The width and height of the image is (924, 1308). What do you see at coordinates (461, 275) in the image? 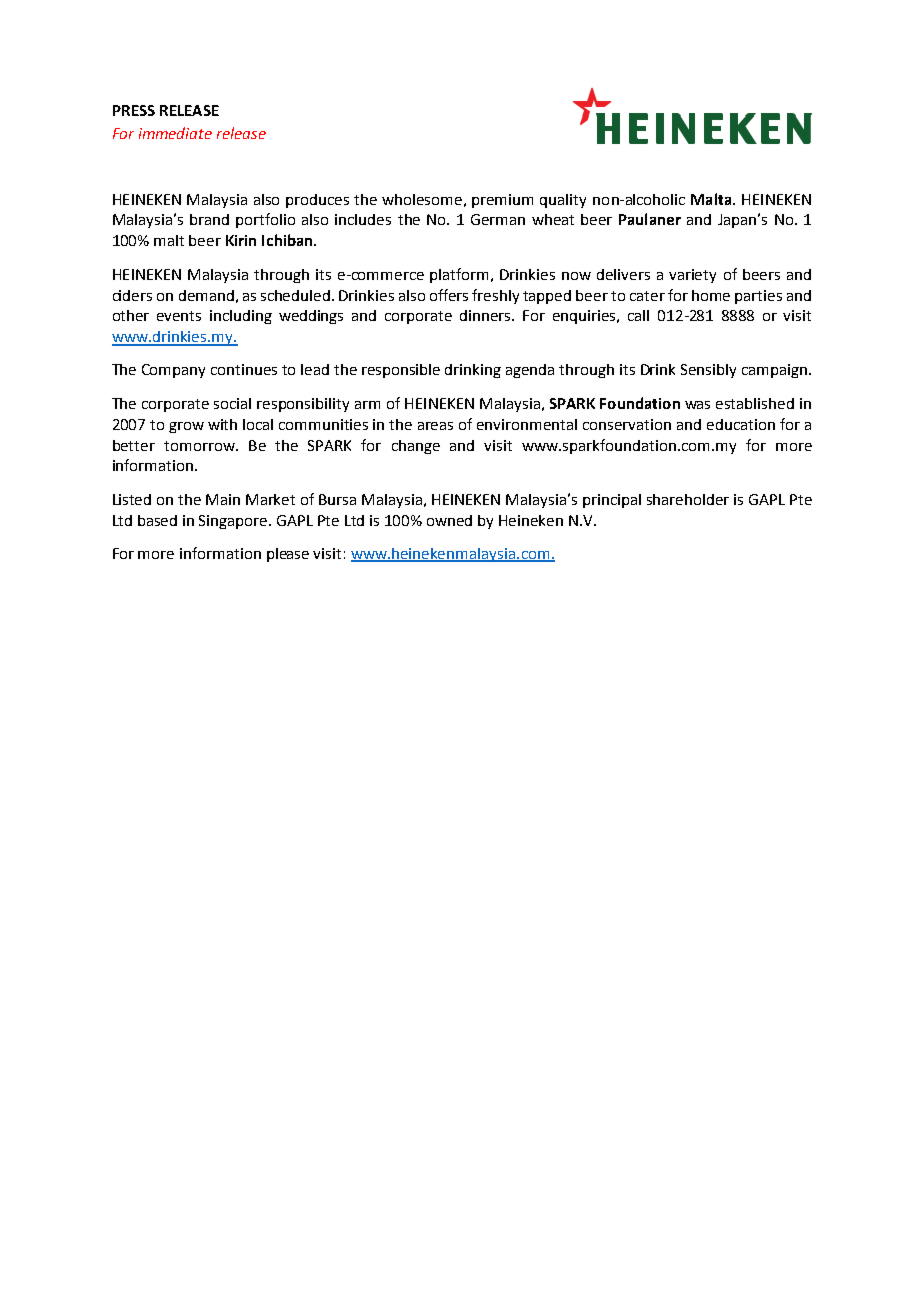
I see `platform` at bounding box center [461, 275].
